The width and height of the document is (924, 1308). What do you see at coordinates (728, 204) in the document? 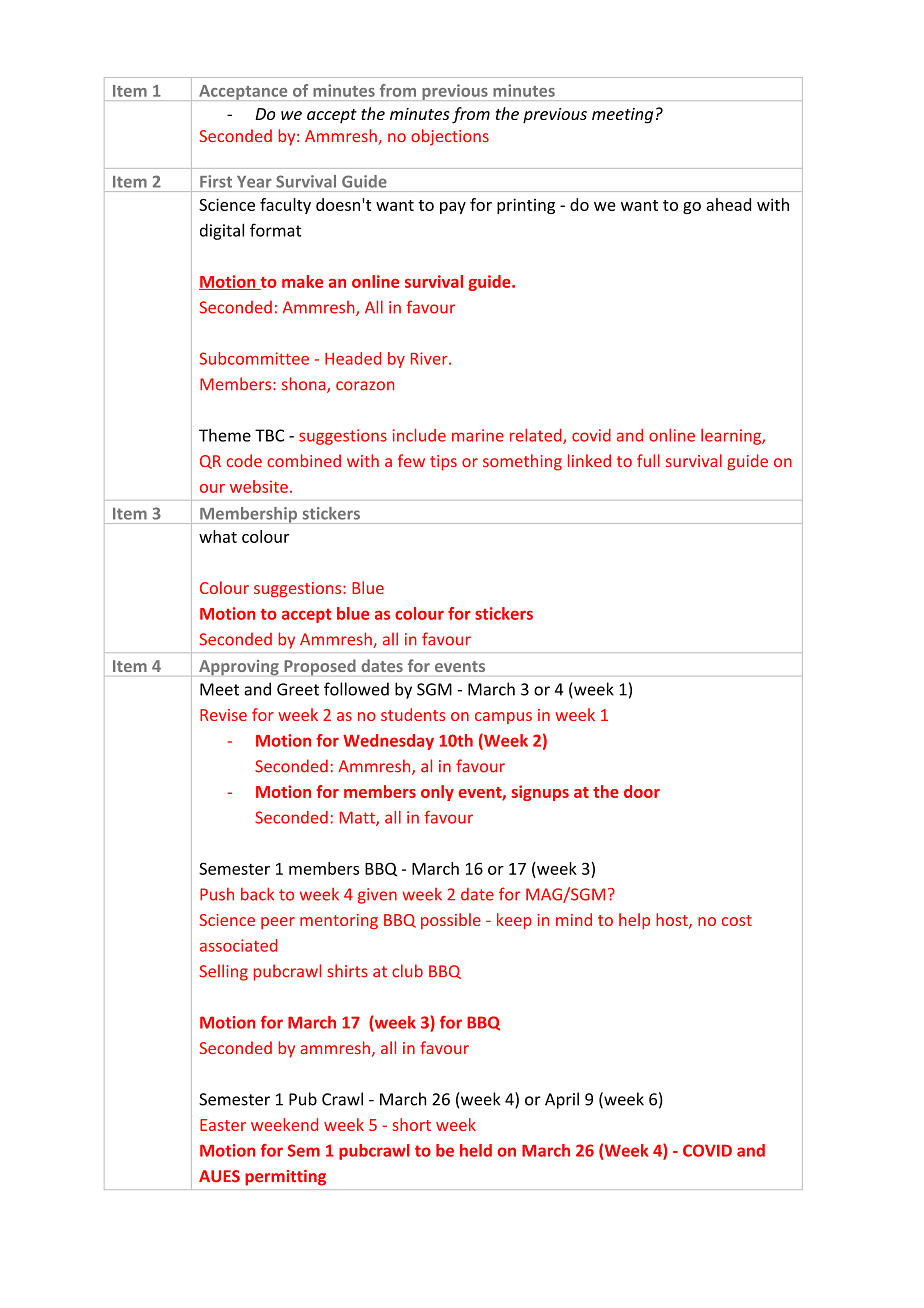
I see `ahead` at bounding box center [728, 204].
